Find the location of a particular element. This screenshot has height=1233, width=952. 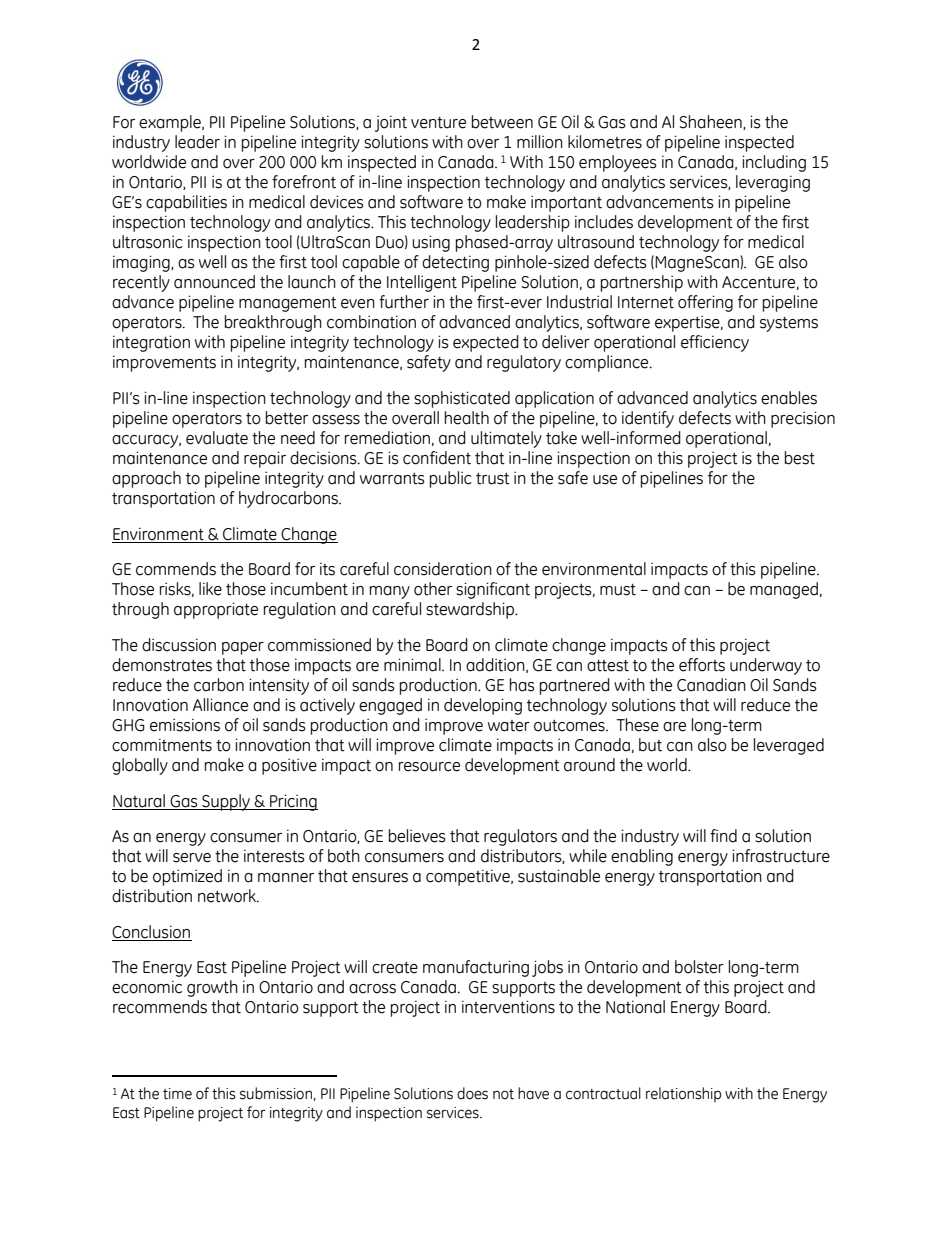

example is located at coordinates (171, 123).
